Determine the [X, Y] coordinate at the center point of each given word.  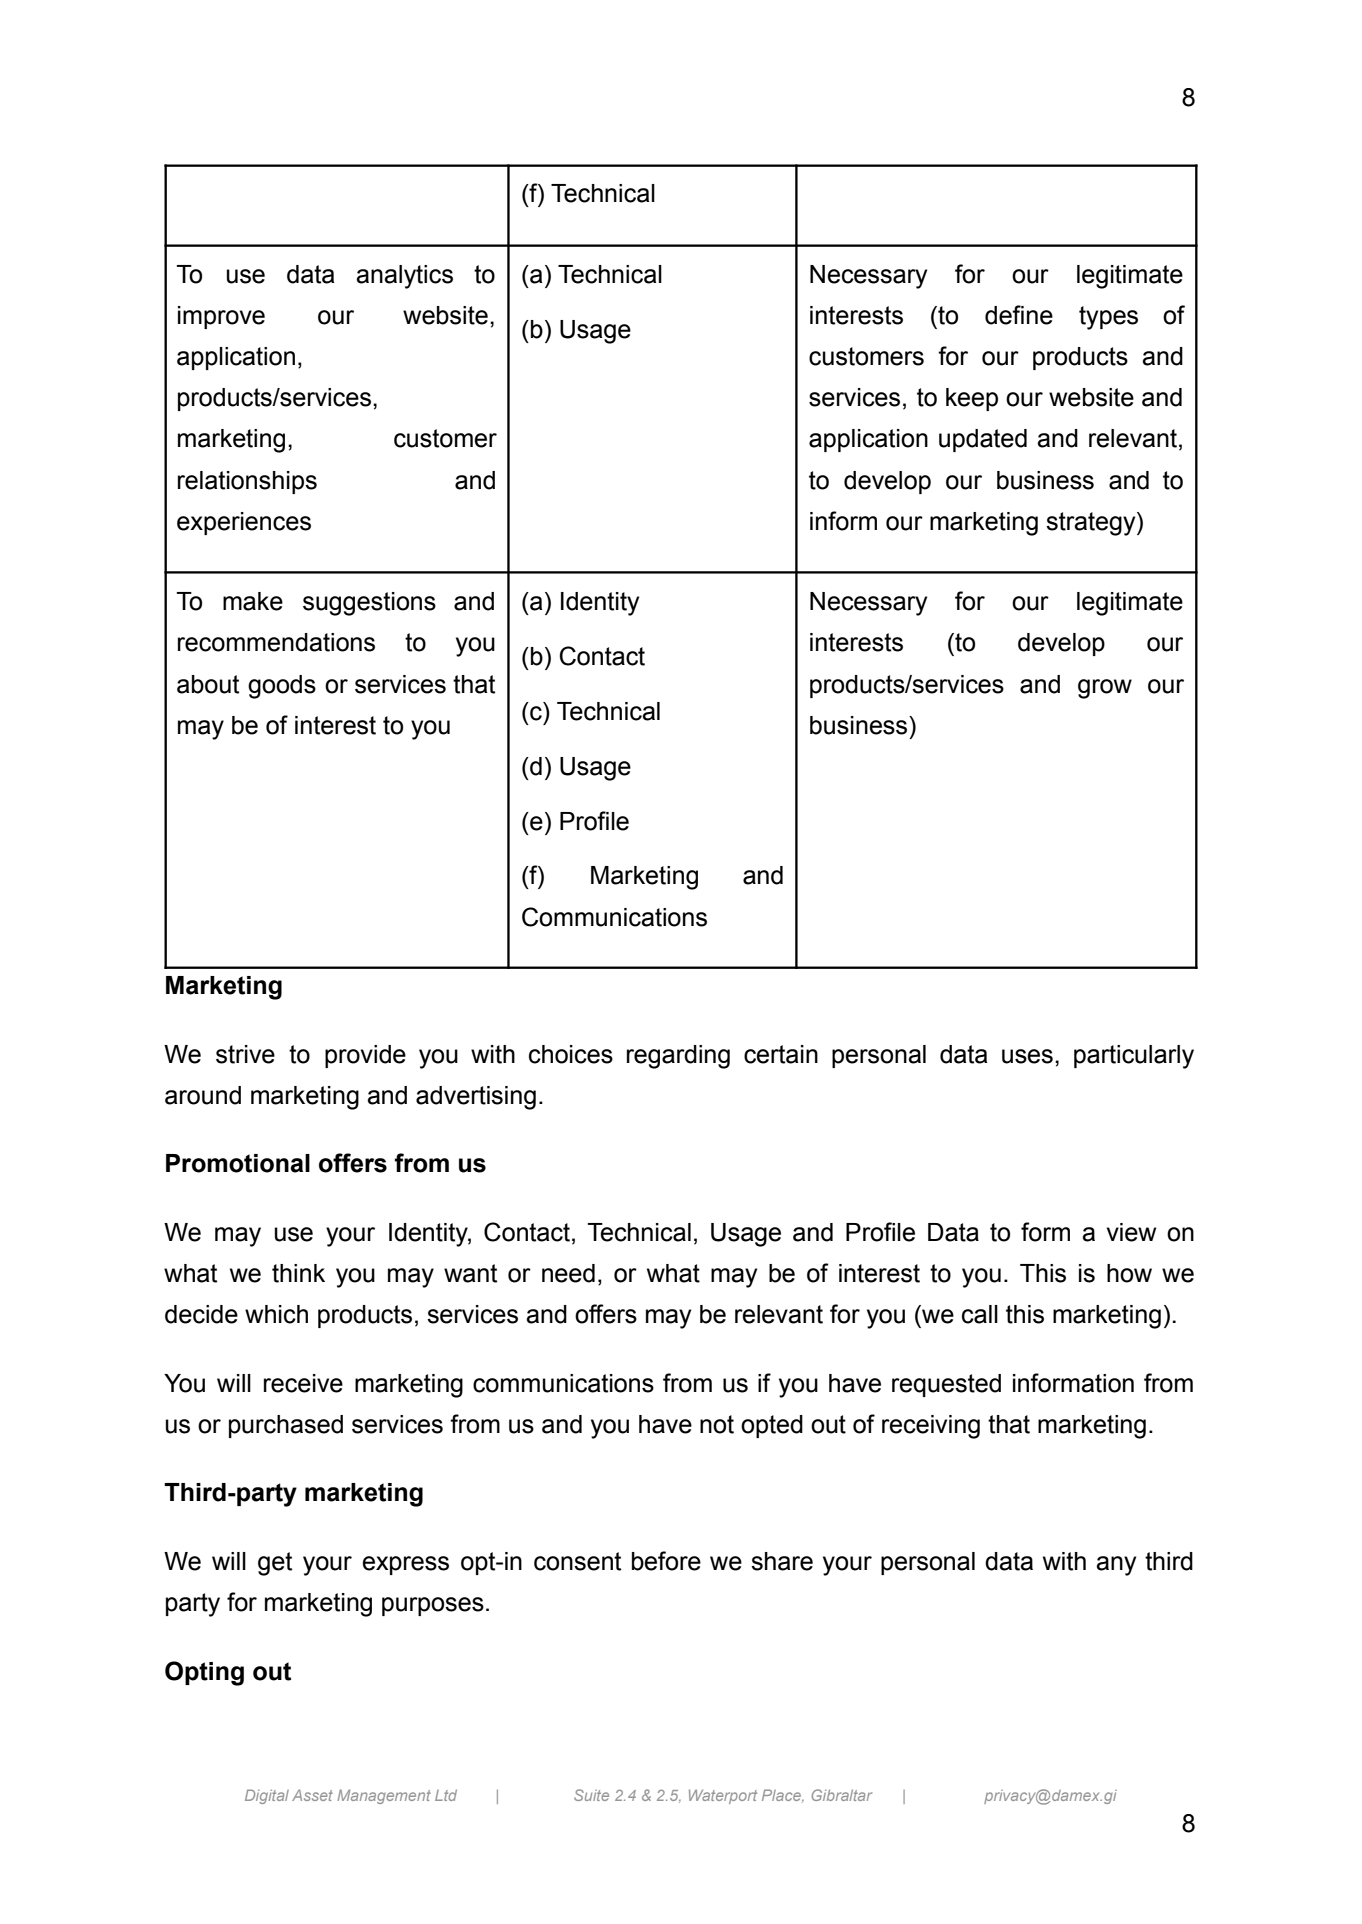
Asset [312, 1795]
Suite [591, 1795]
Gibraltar [841, 1795]
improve [221, 317]
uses [1027, 1056]
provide [365, 1056]
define [1019, 315]
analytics [404, 277]
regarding [678, 1057]
